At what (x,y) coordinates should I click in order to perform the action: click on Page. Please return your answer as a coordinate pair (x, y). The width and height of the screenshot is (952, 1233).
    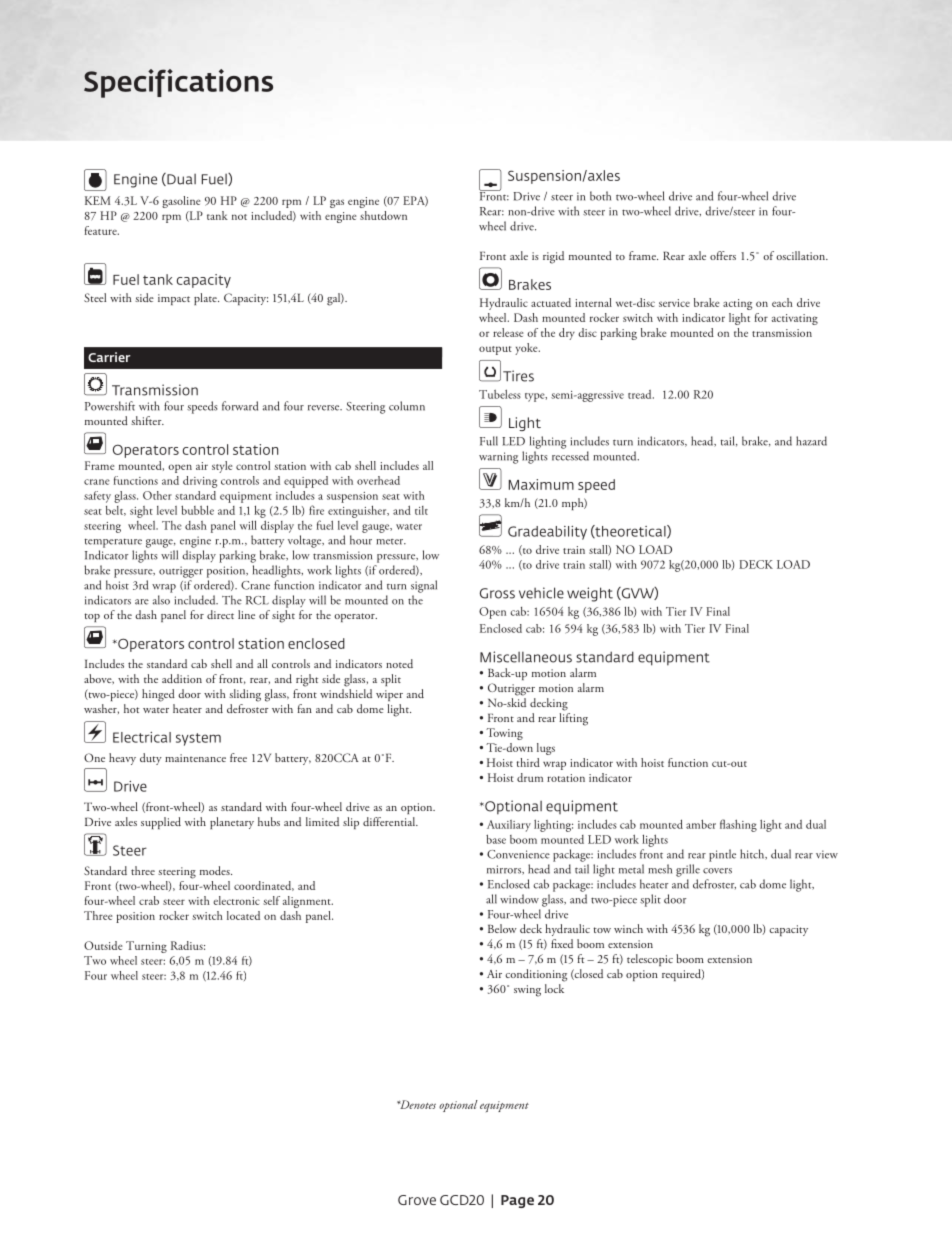
    Looking at the image, I should click on (517, 1201).
